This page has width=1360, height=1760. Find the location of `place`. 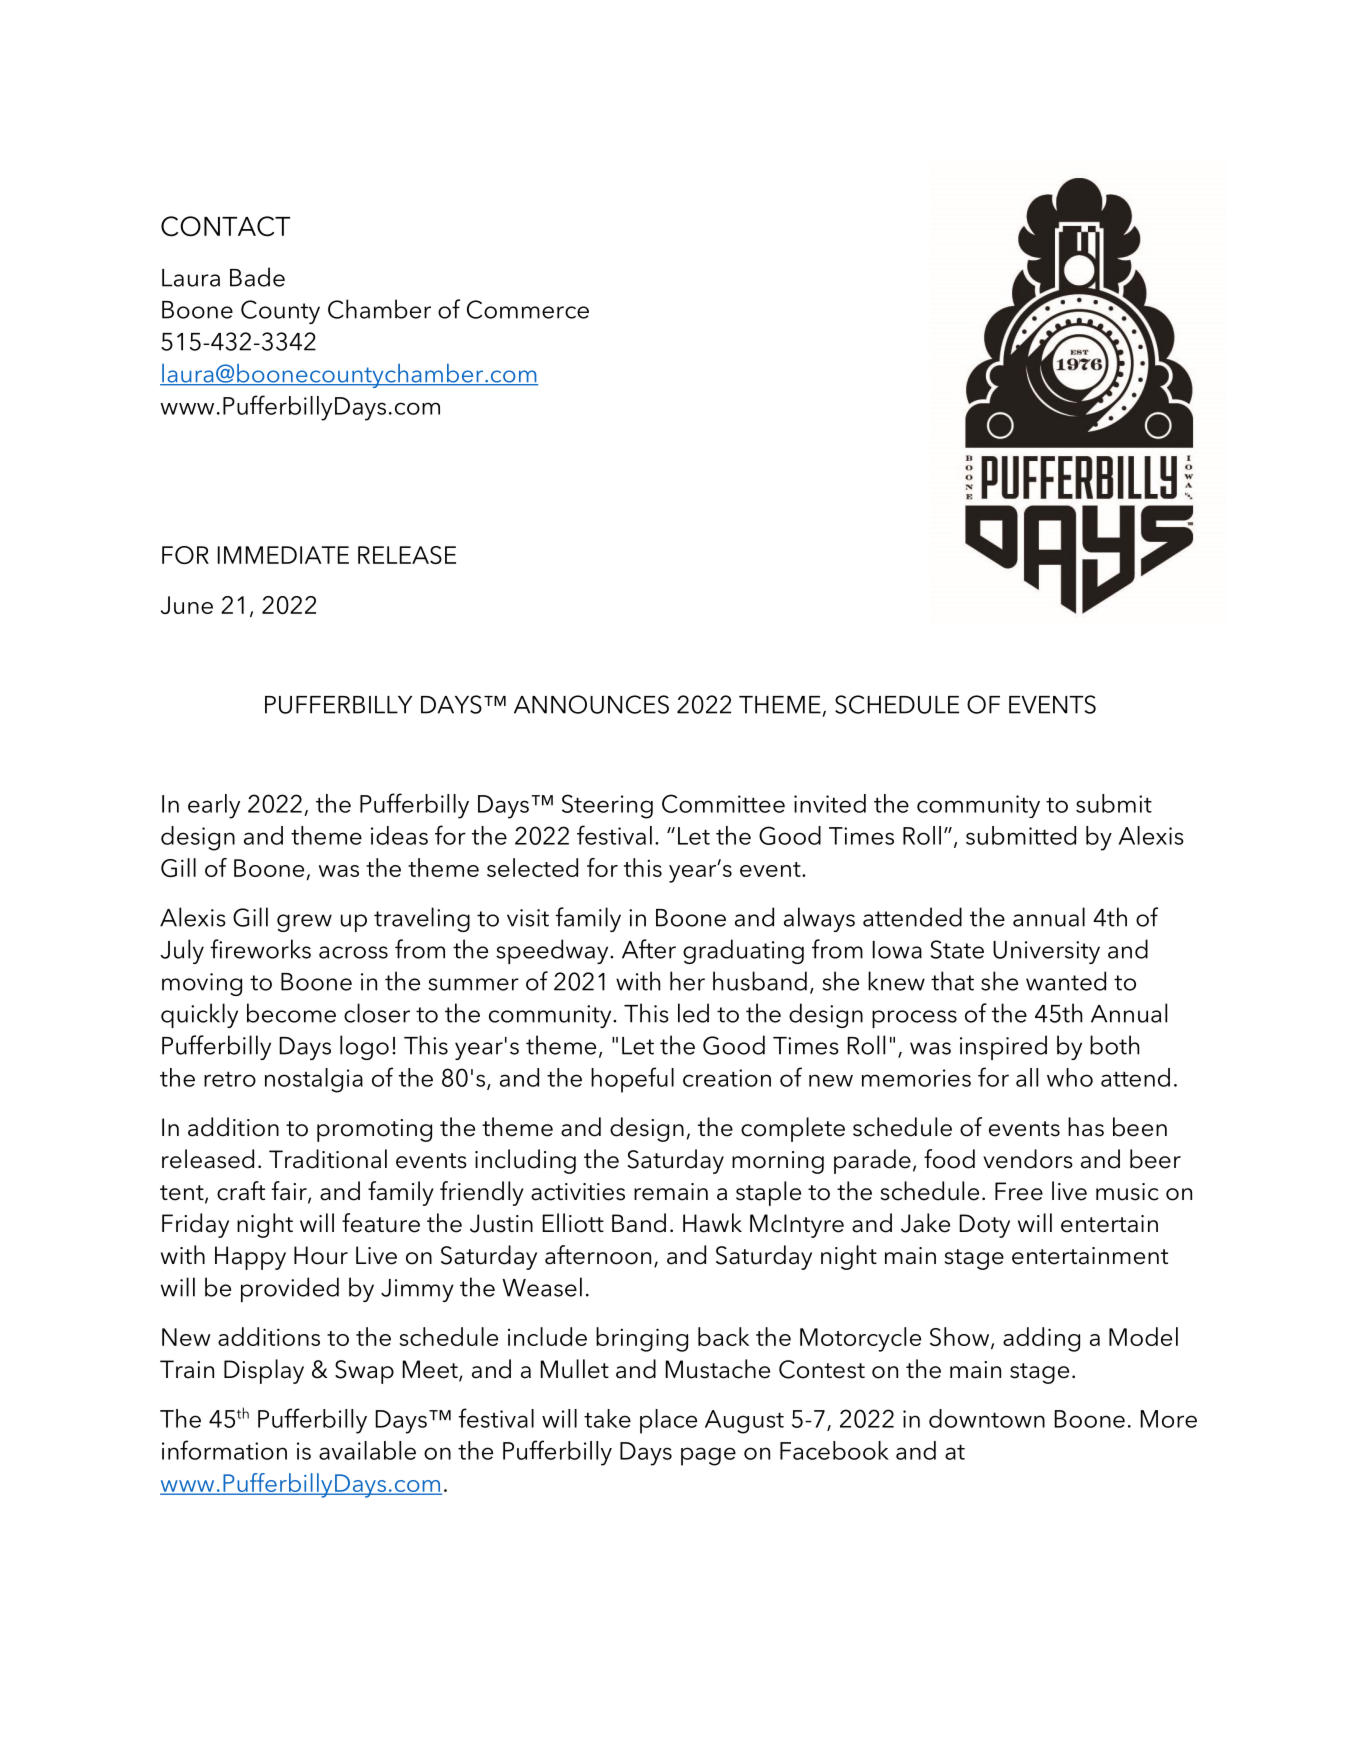

place is located at coordinates (668, 1421).
